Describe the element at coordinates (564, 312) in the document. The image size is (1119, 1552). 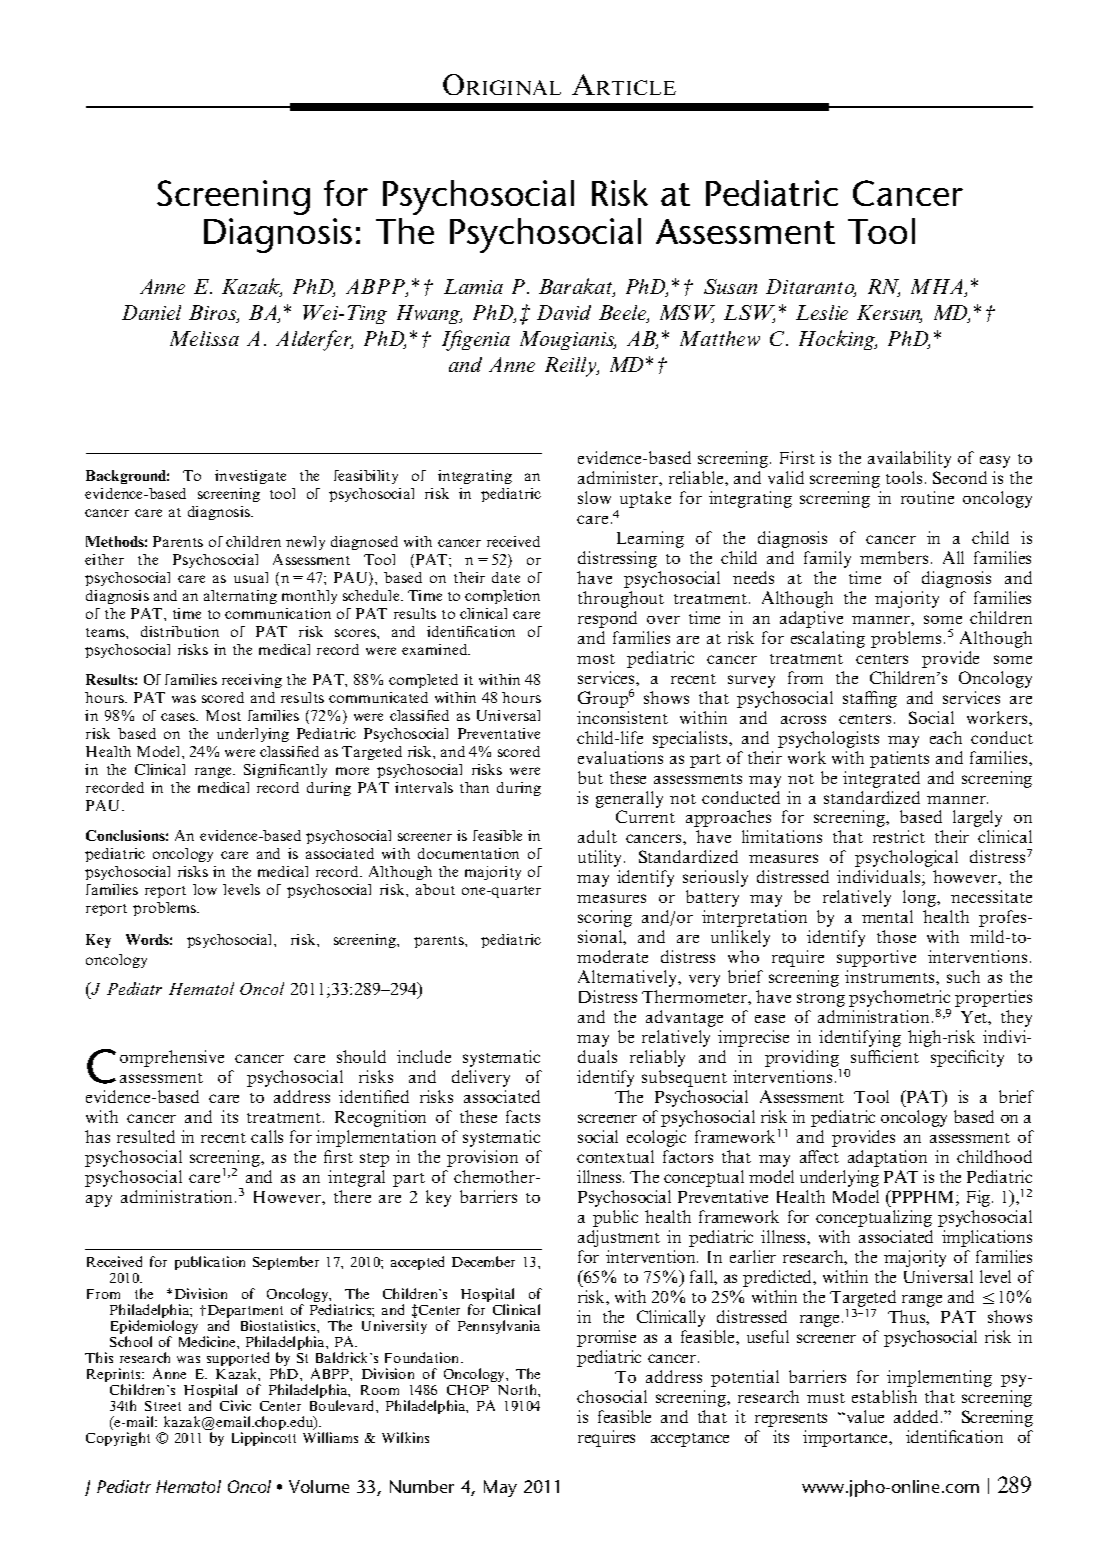
I see `David` at that location.
